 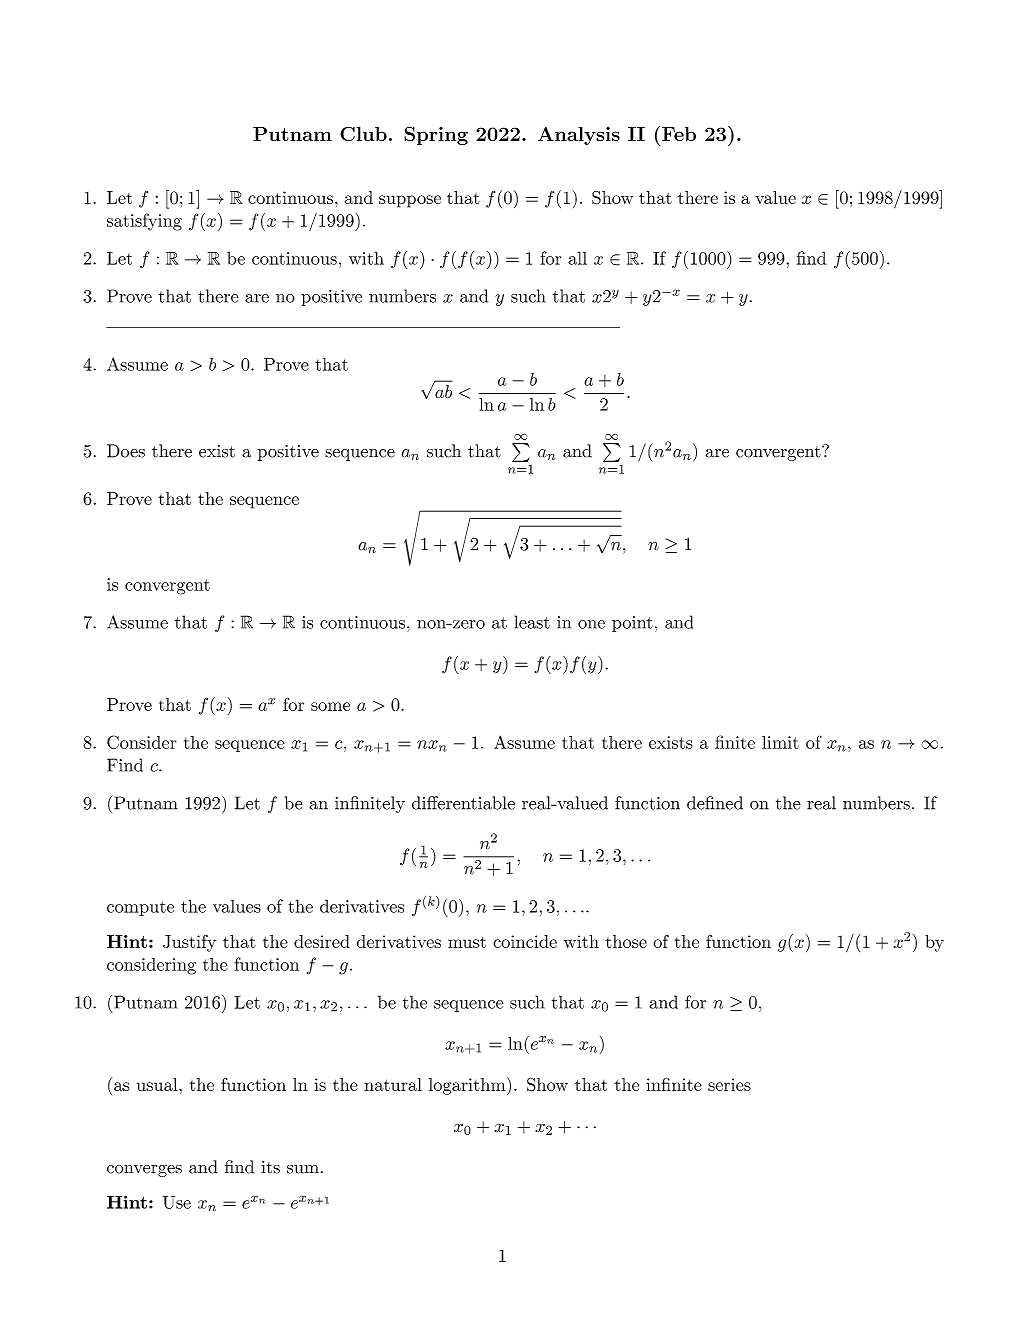 I want to click on those, so click(x=626, y=941).
